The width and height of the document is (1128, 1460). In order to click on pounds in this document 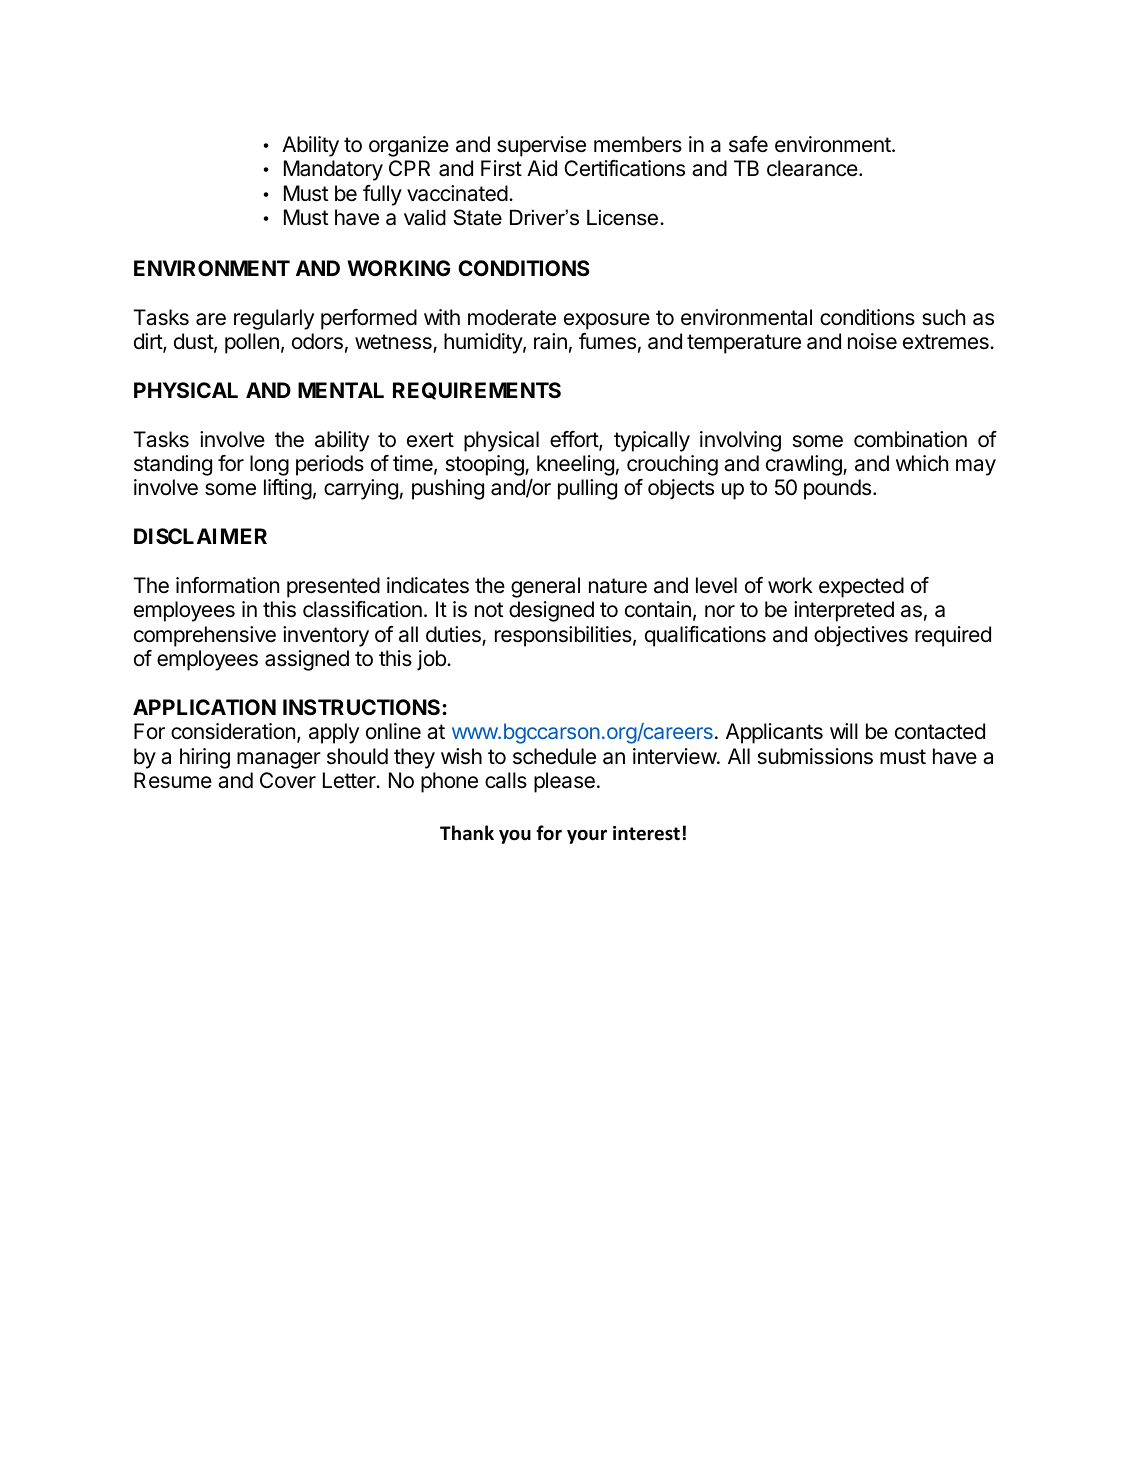, I will do `click(837, 489)`.
